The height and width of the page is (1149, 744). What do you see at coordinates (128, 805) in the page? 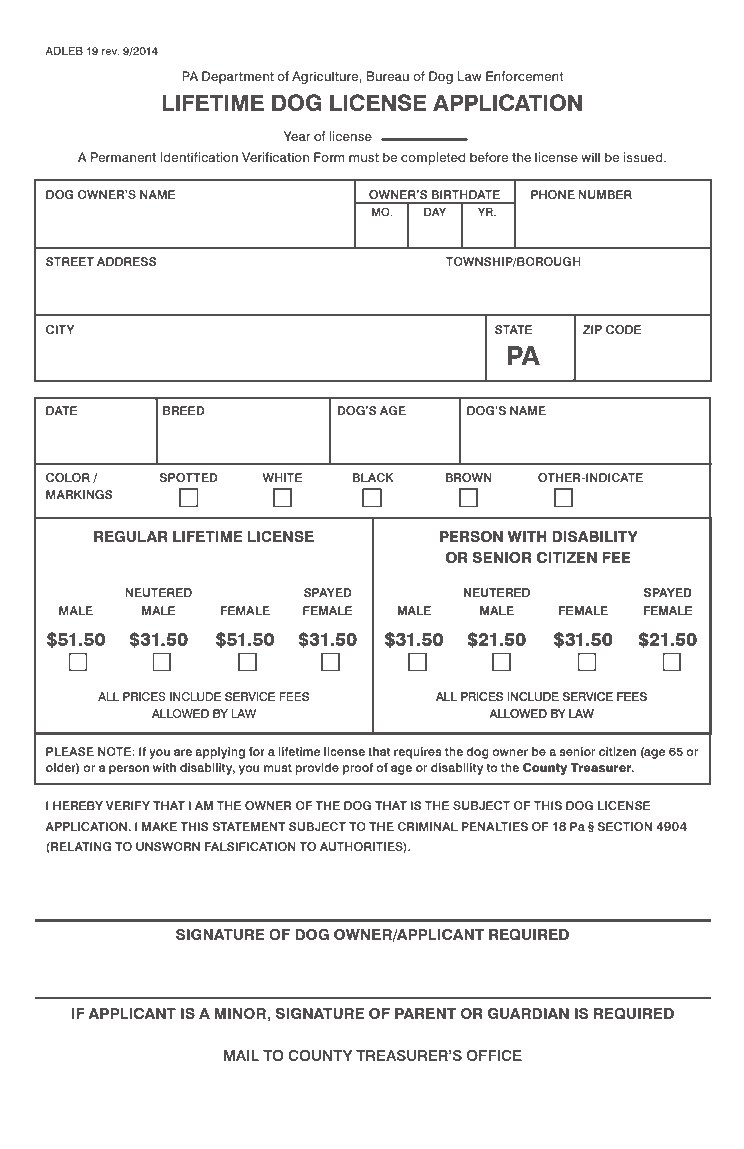
I see `VERIFY` at bounding box center [128, 805].
